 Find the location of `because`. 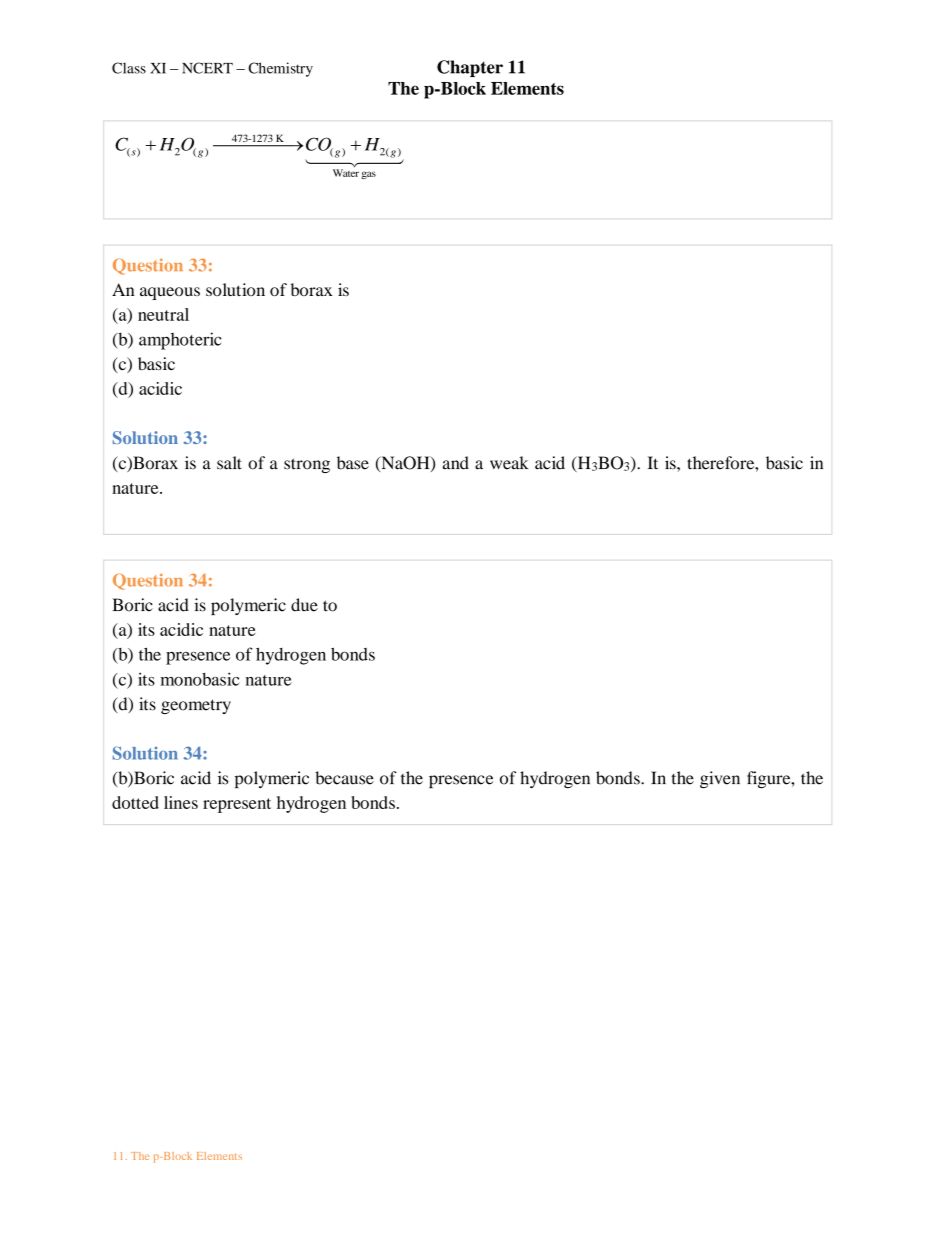

because is located at coordinates (344, 778).
